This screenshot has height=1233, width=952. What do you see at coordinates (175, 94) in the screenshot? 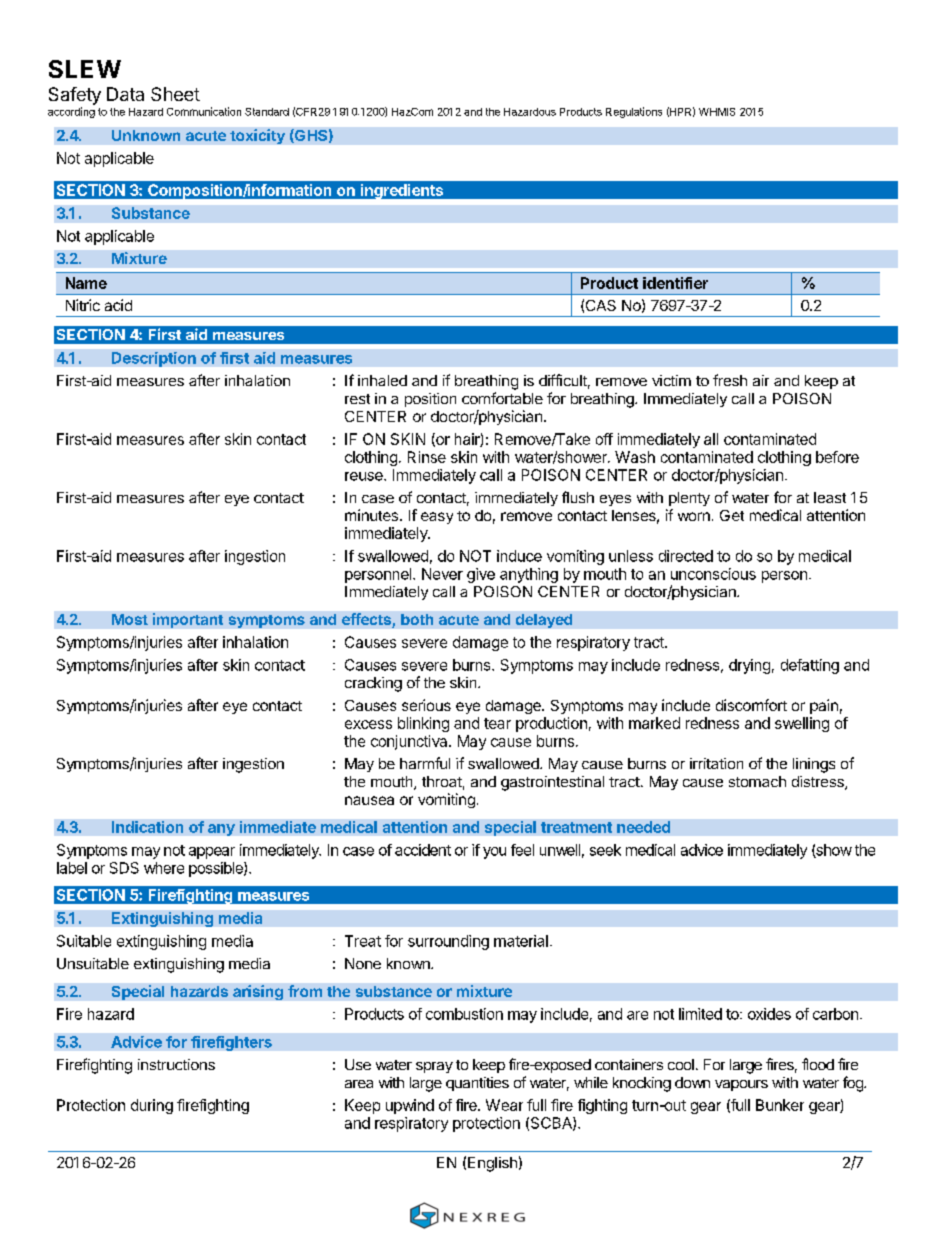
I see `Sheet` at bounding box center [175, 94].
